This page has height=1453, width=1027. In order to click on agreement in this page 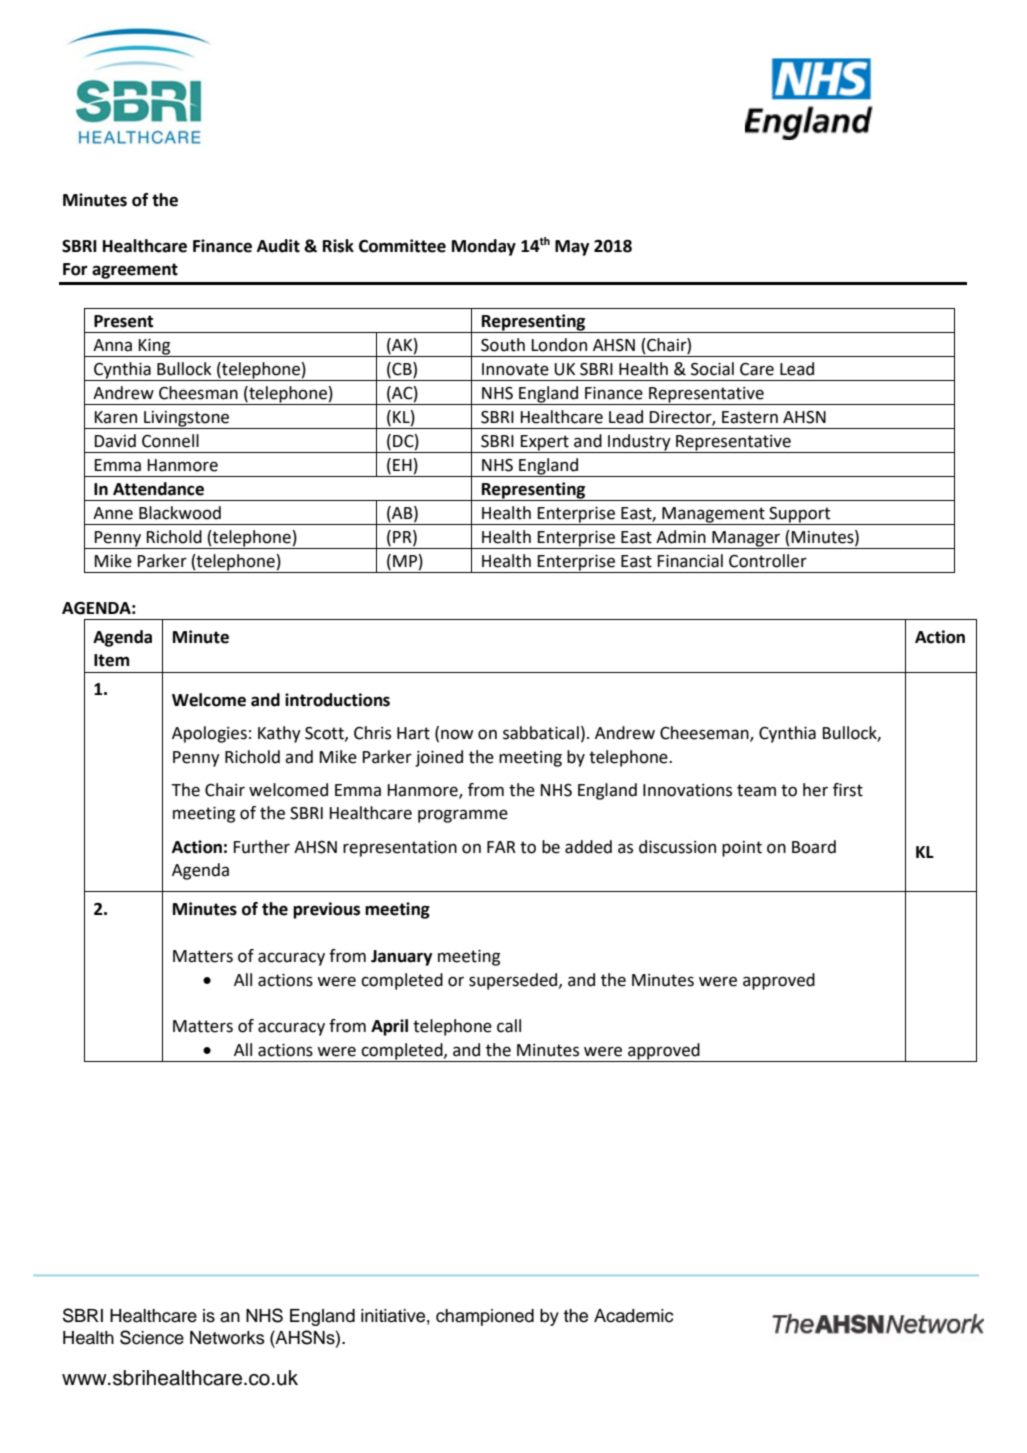, I will do `click(135, 271)`.
